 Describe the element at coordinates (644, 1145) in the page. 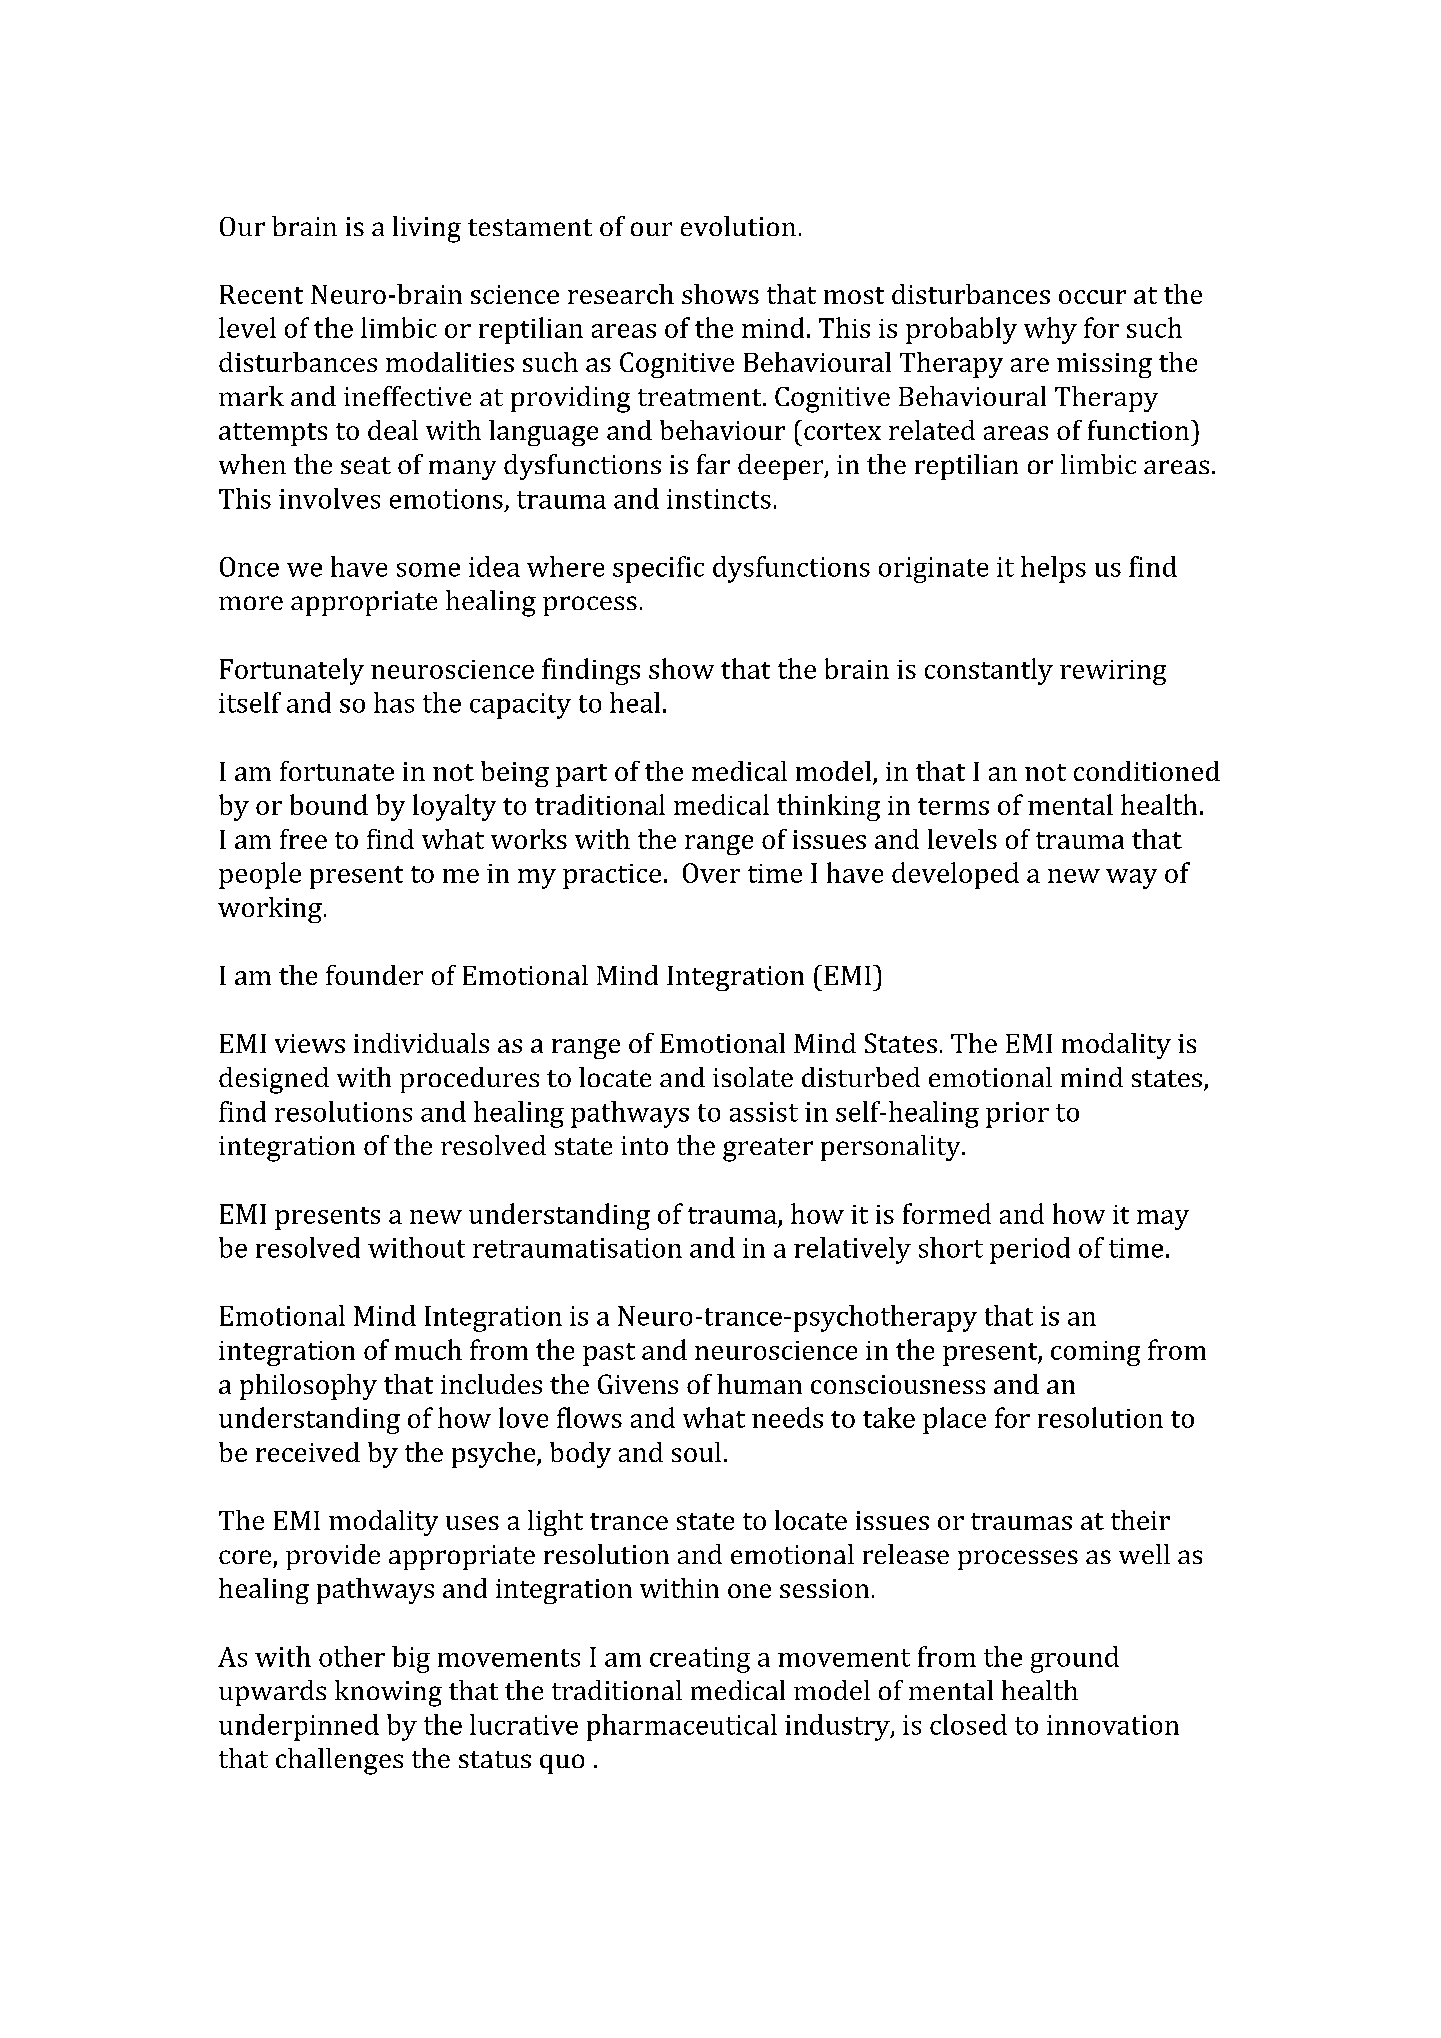

I see `into` at that location.
